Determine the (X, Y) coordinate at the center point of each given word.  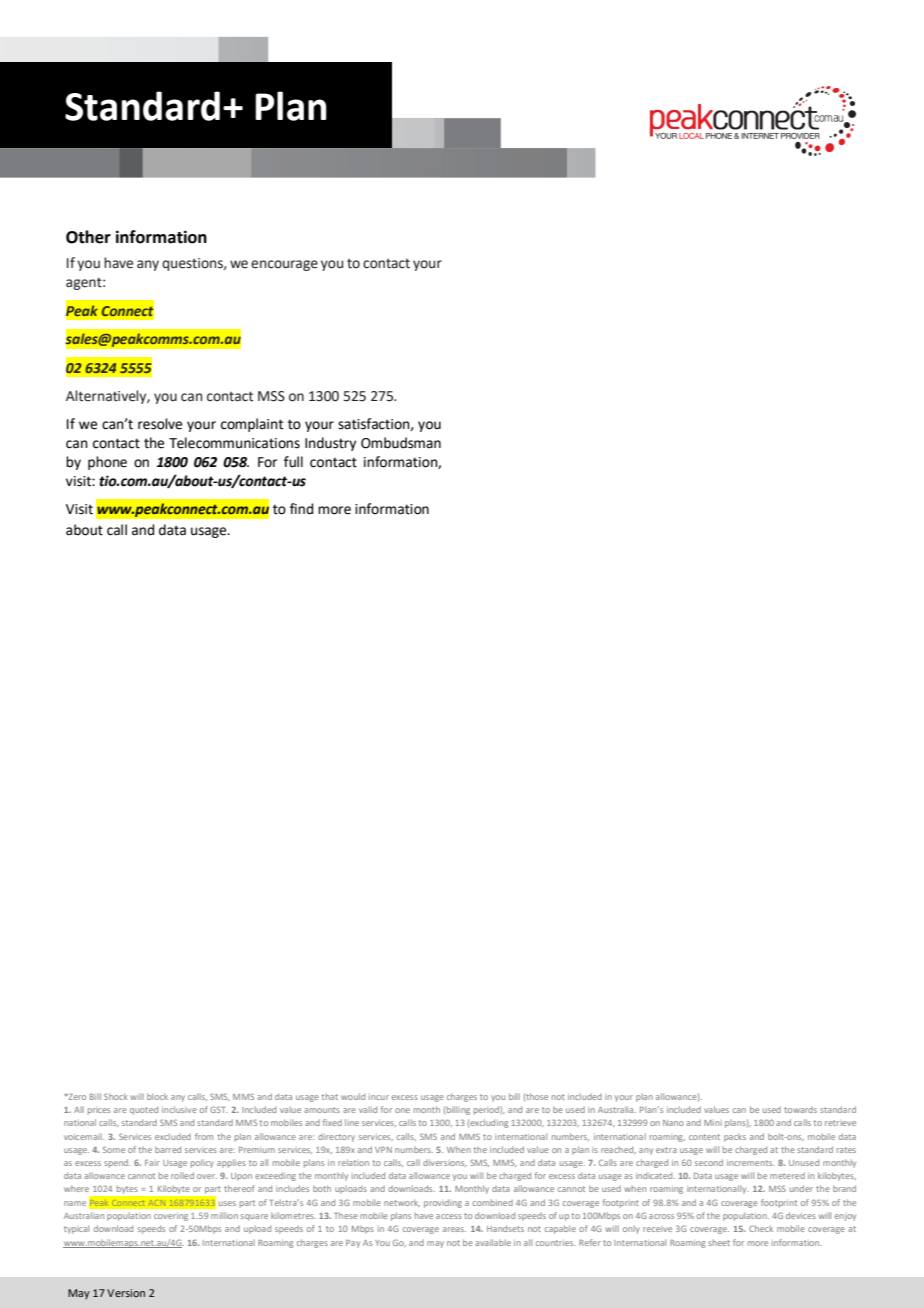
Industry (330, 444)
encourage (284, 265)
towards (800, 1109)
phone (107, 463)
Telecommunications (234, 443)
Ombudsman (401, 443)
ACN (157, 1202)
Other (88, 237)
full (293, 462)
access (449, 1216)
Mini (713, 1123)
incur (379, 1097)
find (301, 509)
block (157, 1096)
